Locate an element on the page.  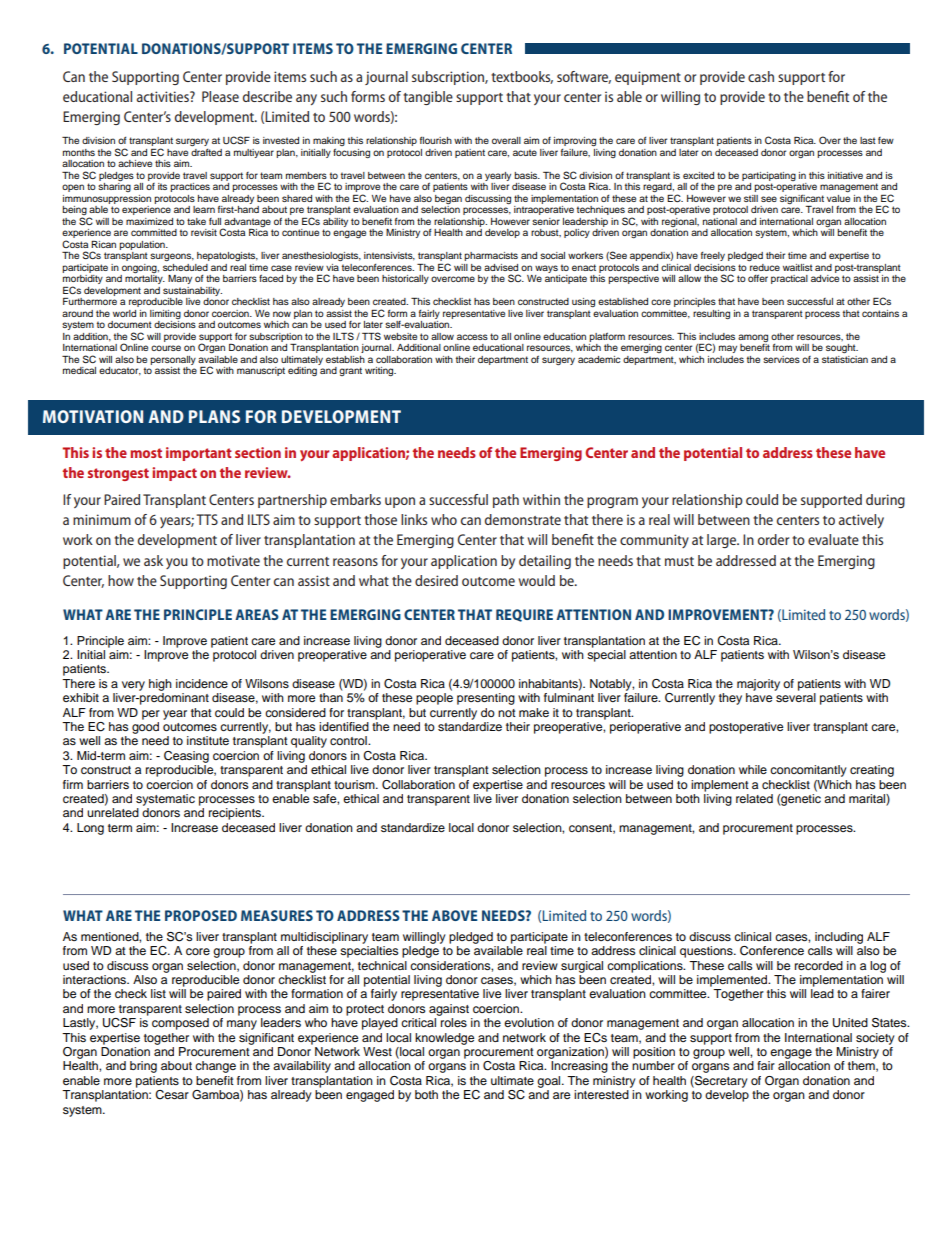
including is located at coordinates (839, 938).
